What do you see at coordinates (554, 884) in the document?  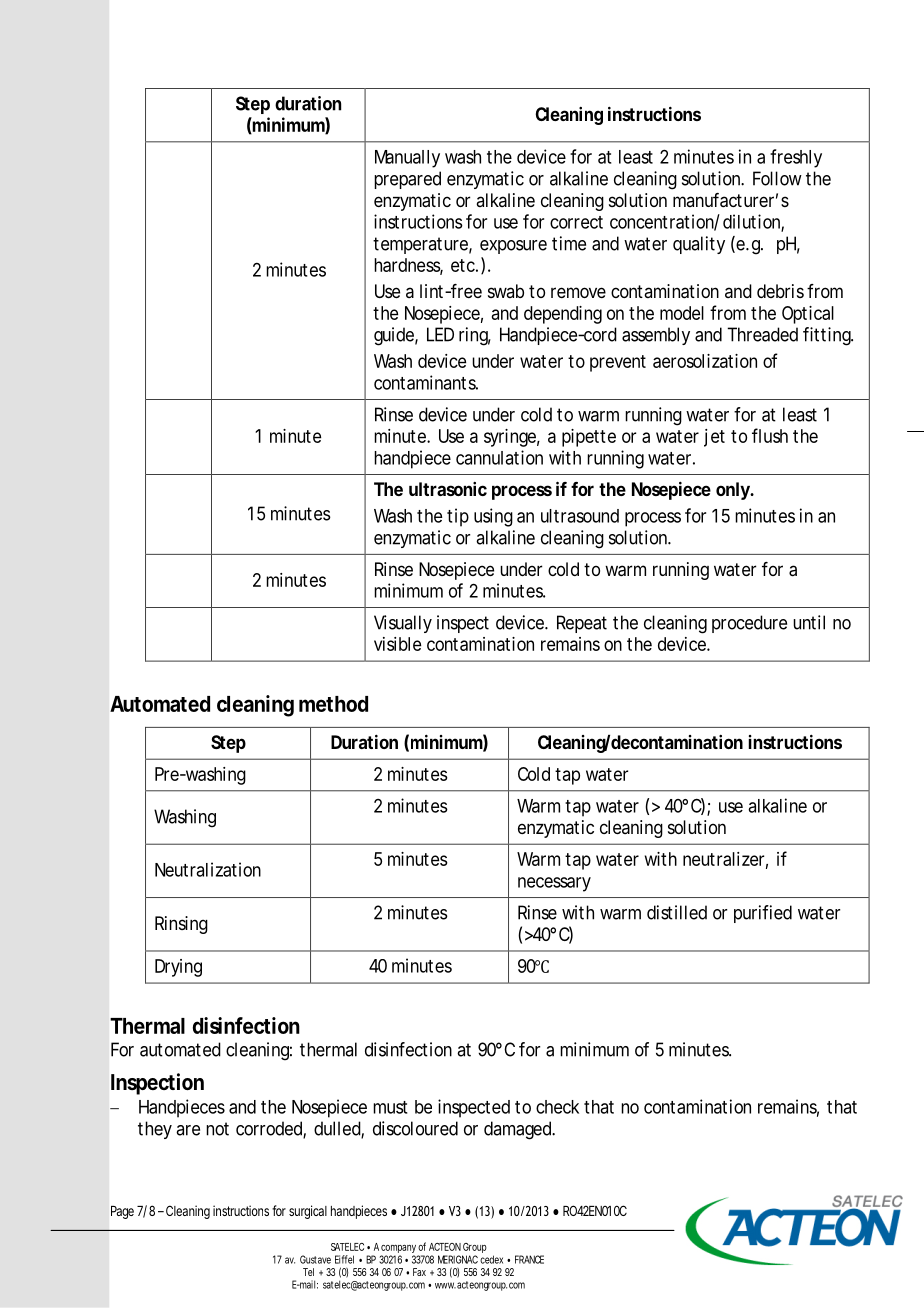 I see `necessary` at bounding box center [554, 884].
